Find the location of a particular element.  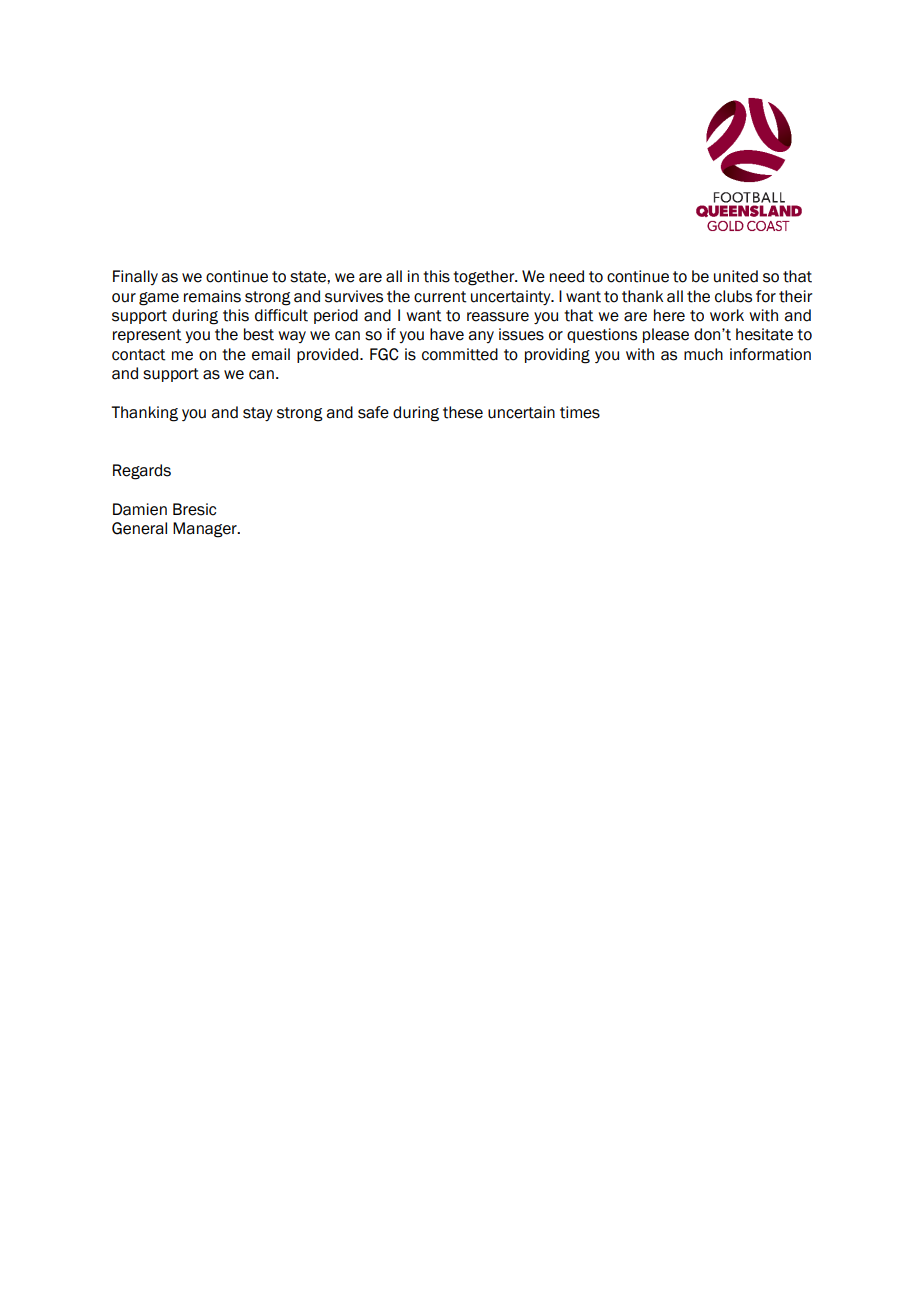

remains is located at coordinates (212, 296).
